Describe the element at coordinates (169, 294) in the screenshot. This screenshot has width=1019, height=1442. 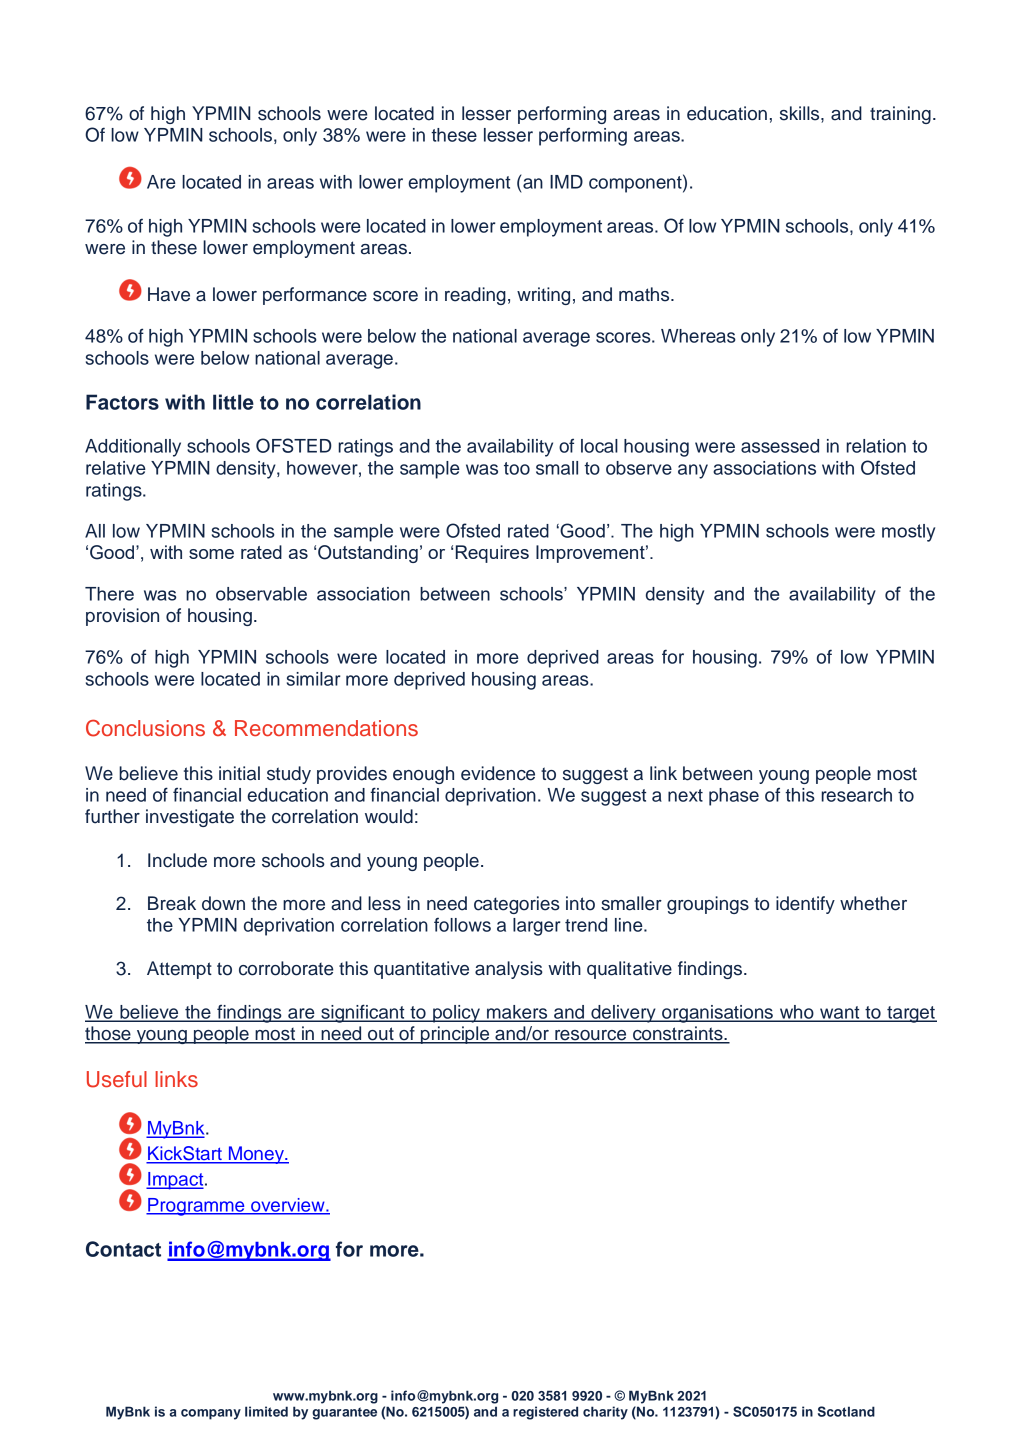
I see `Have` at that location.
